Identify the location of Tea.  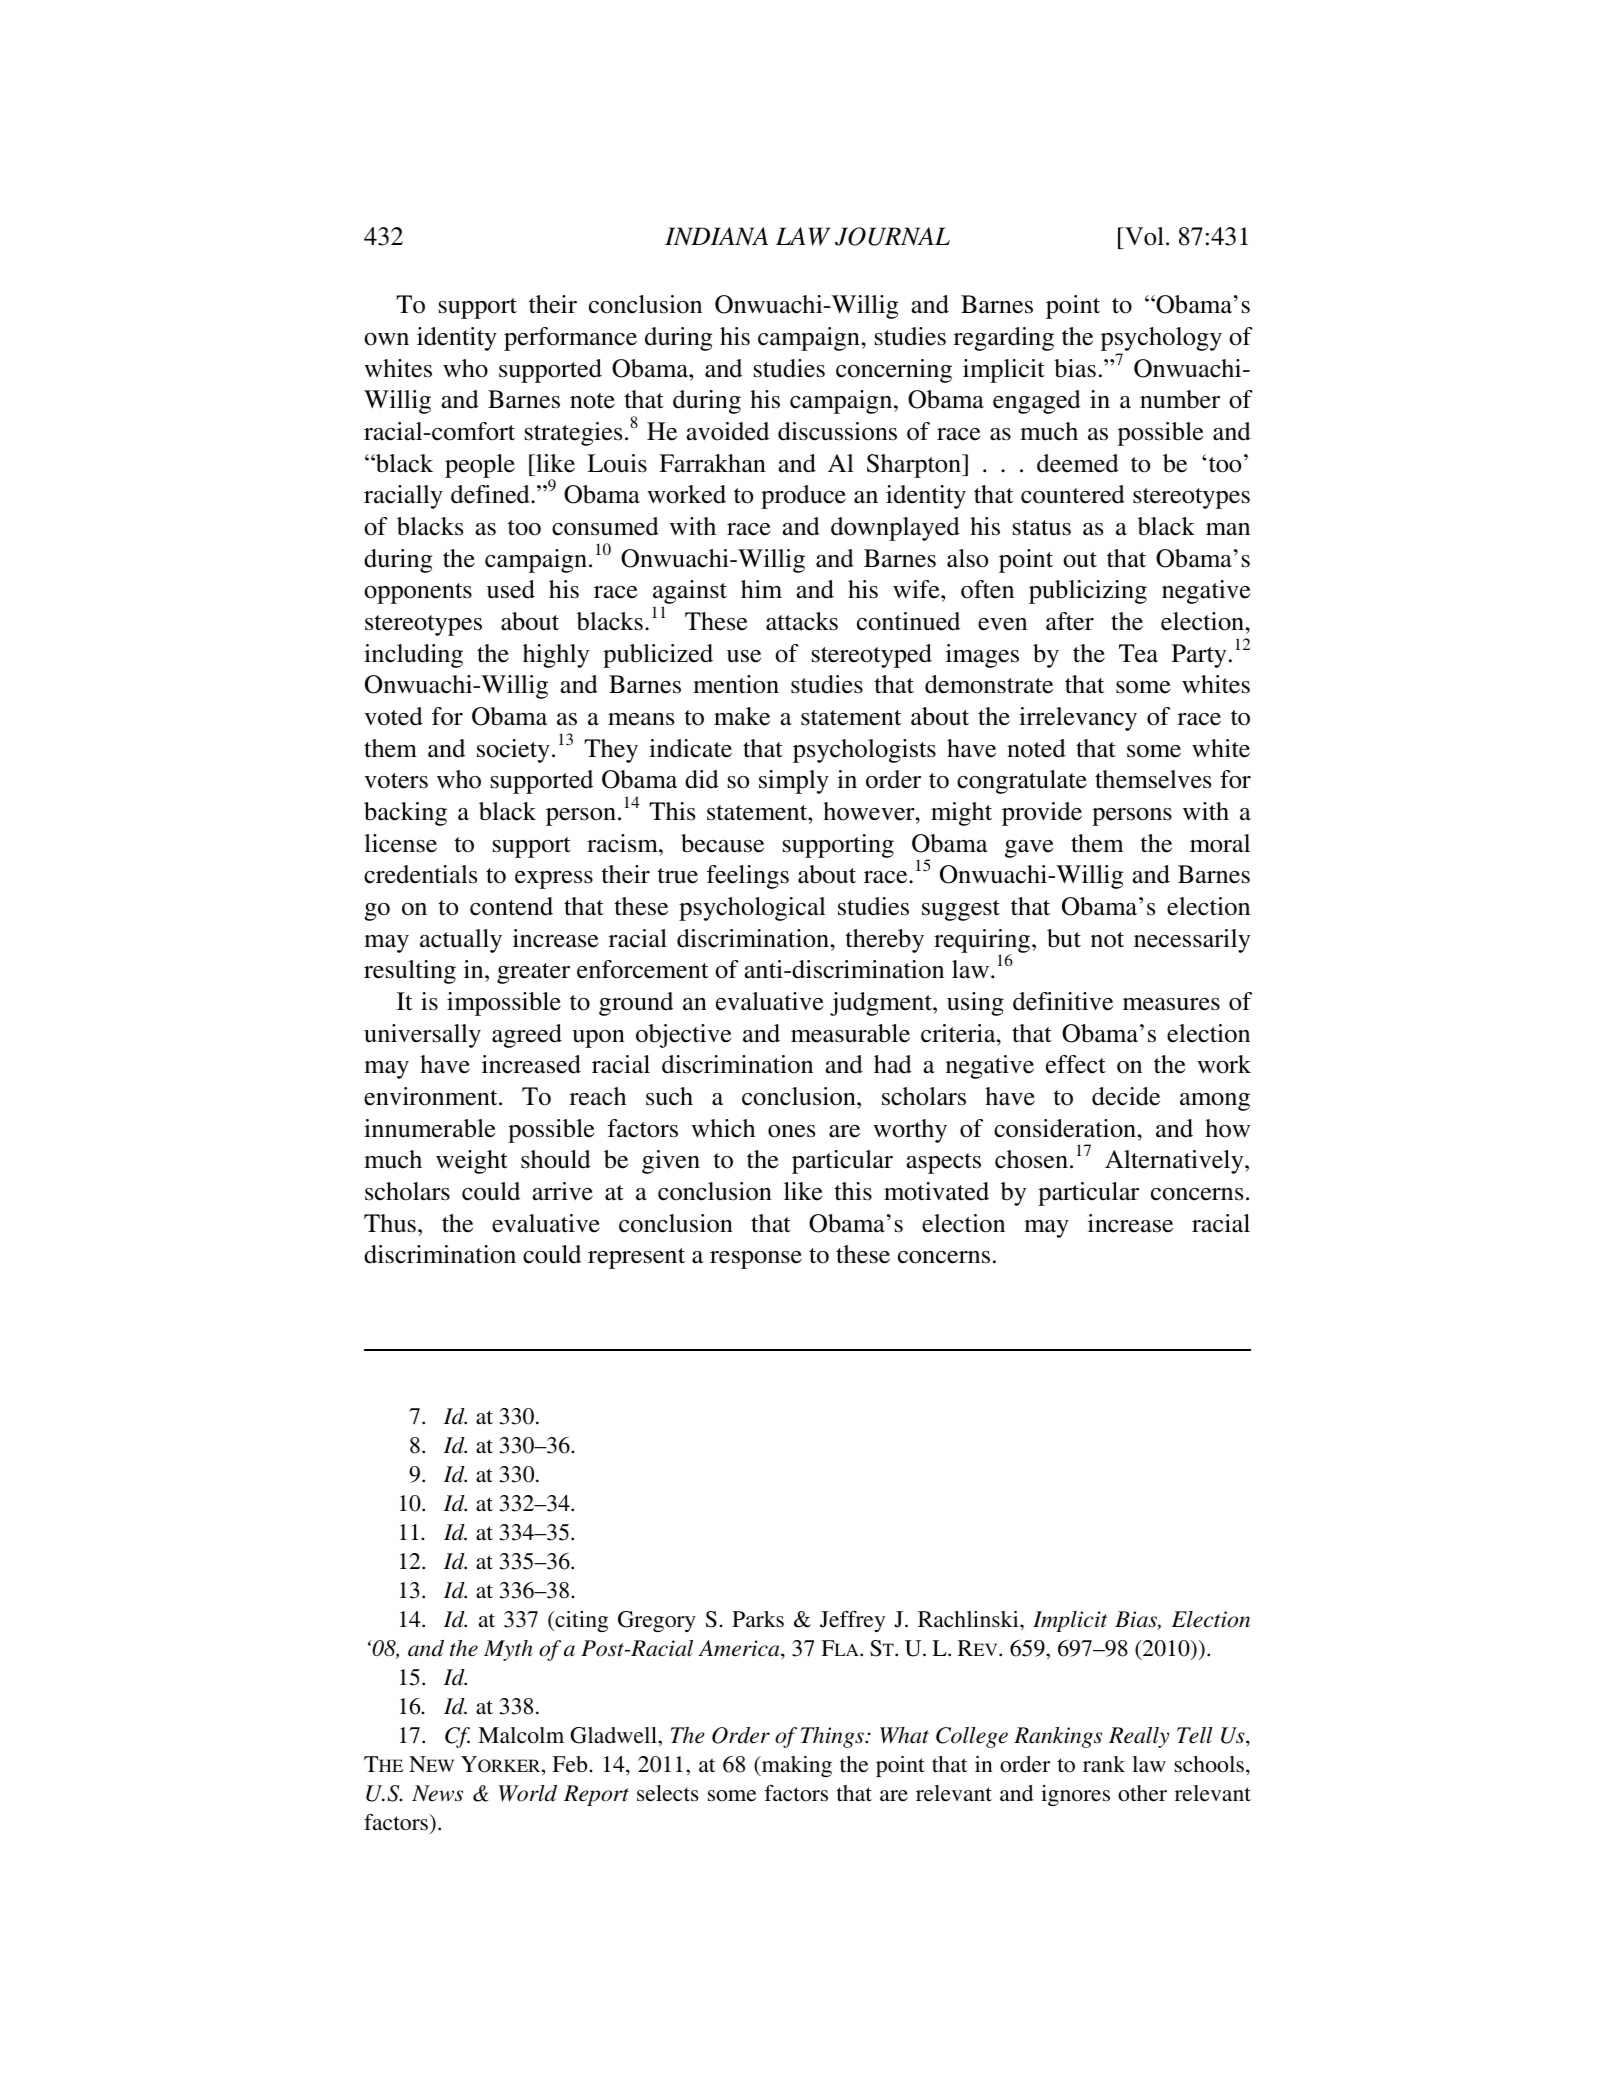
(1138, 653).
